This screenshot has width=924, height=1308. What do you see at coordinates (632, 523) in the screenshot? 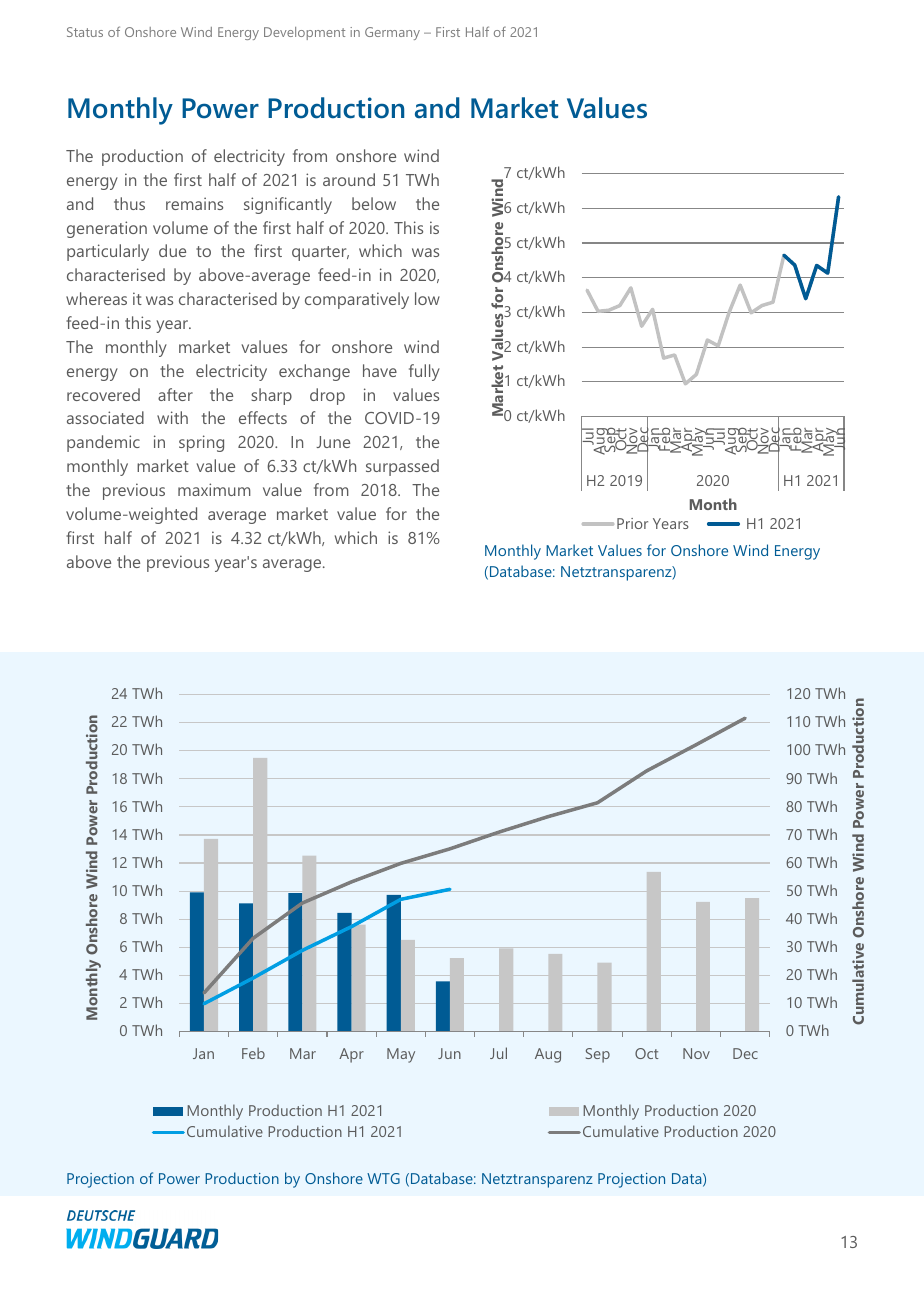
I see `Prior` at bounding box center [632, 523].
